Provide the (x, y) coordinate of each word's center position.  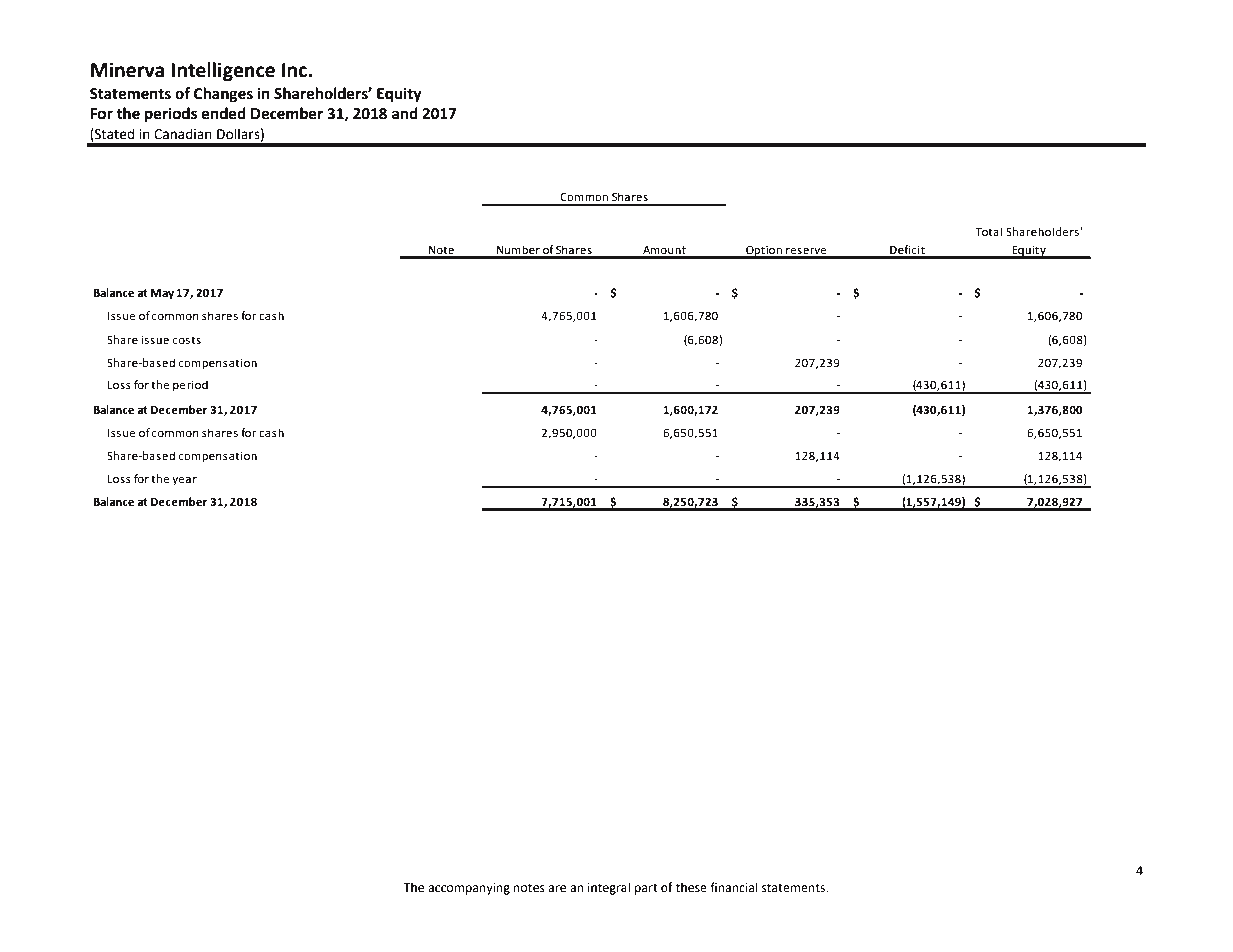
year (184, 481)
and (405, 113)
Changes (223, 95)
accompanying (469, 889)
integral (609, 888)
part (646, 889)
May (162, 294)
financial (734, 887)
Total (989, 231)
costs (186, 340)
